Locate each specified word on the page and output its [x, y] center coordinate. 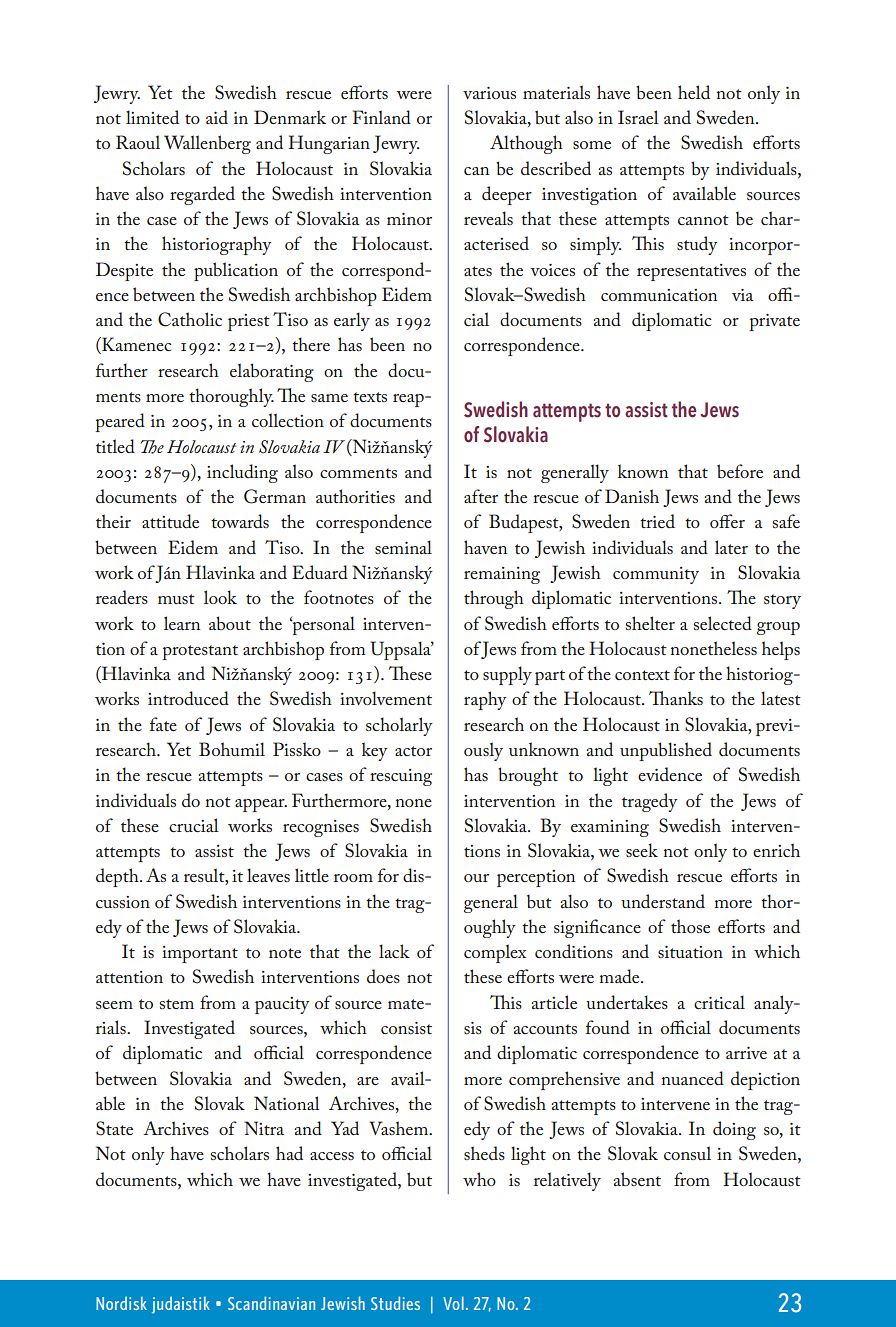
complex [495, 953]
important [200, 954]
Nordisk [121, 1303]
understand [663, 901]
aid [217, 117]
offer [727, 521]
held [694, 92]
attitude [170, 521]
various [489, 93]
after [481, 496]
